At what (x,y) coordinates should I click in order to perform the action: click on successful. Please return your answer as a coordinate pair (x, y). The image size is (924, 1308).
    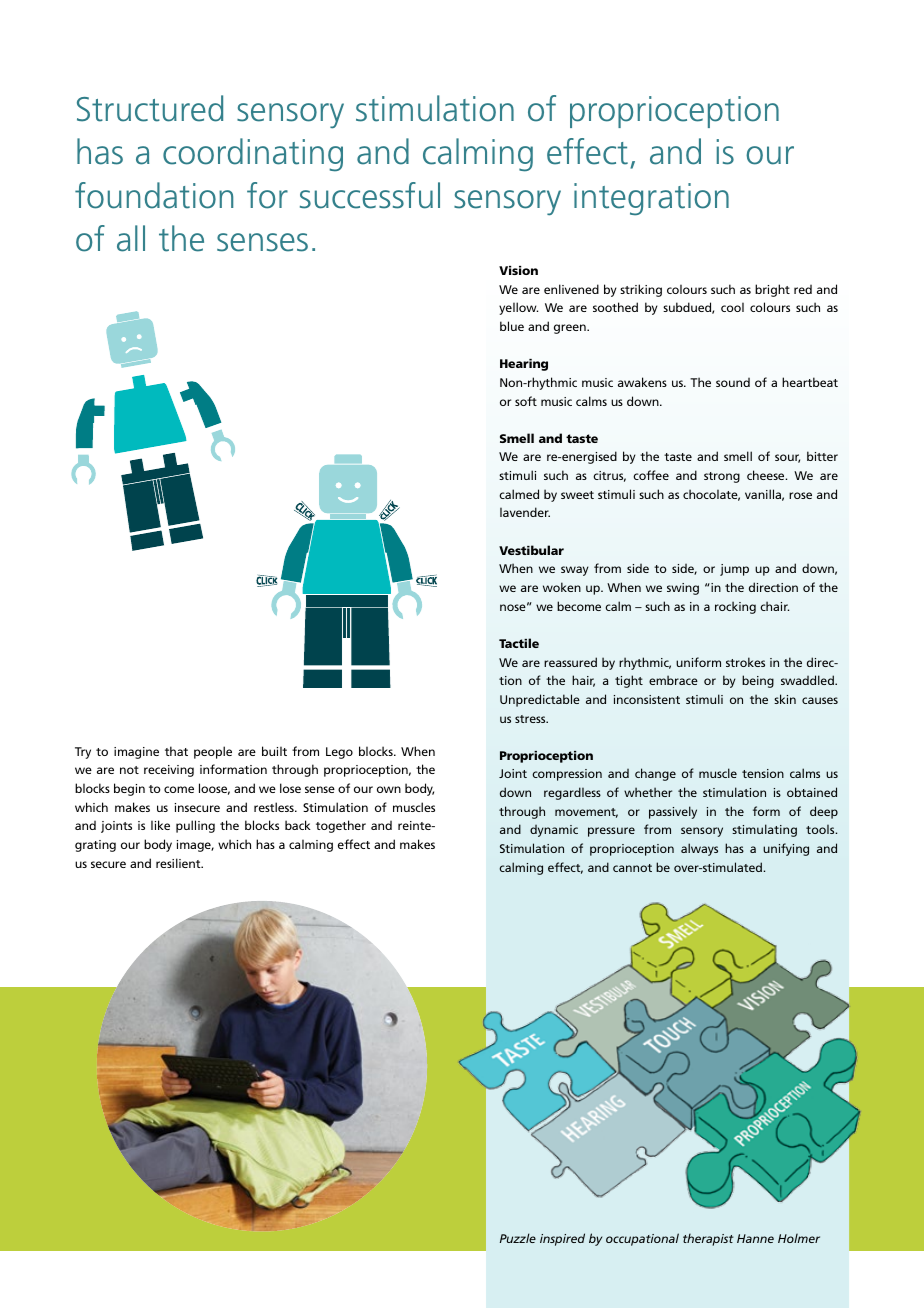
    Looking at the image, I should click on (370, 195).
